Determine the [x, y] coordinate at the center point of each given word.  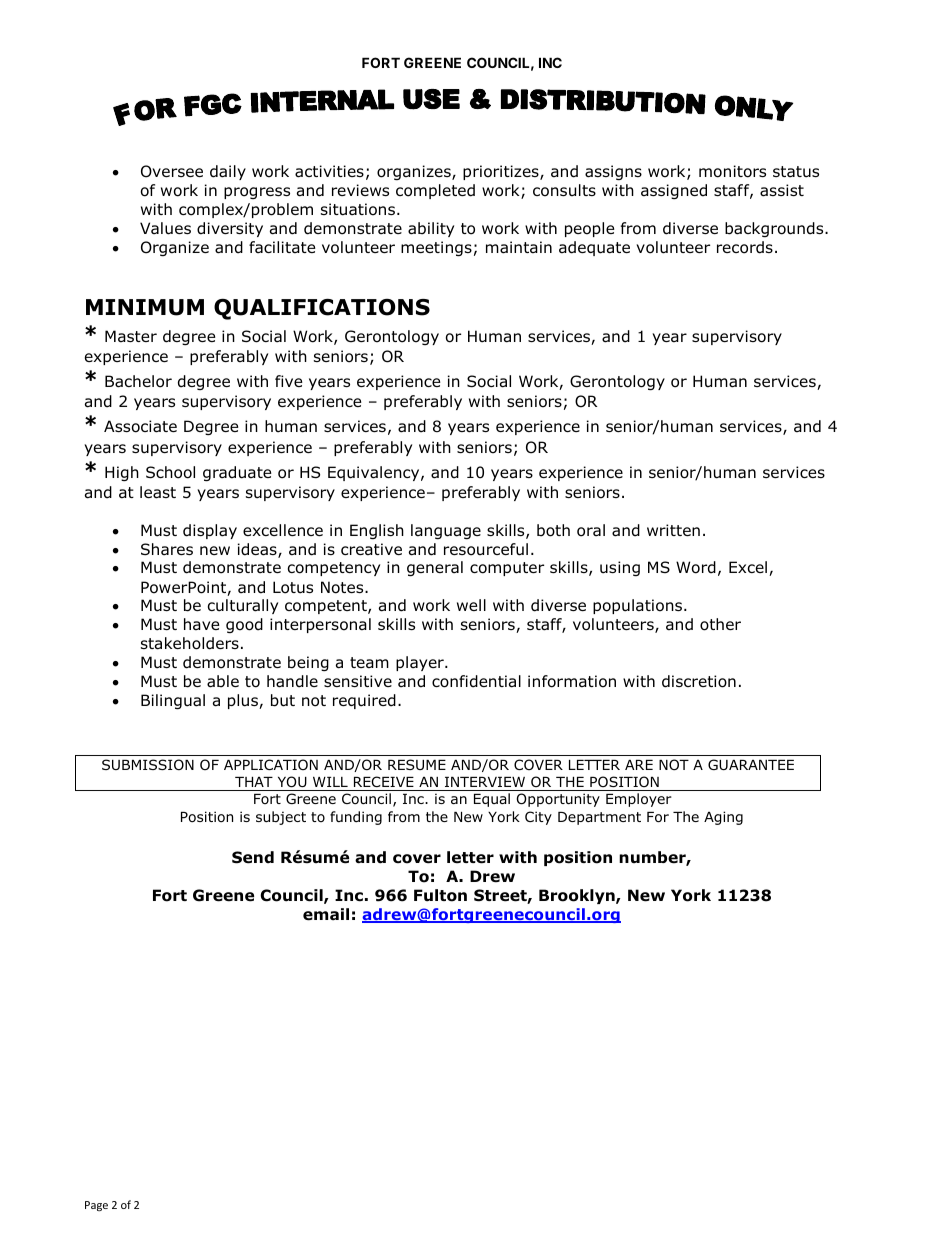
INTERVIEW [485, 782]
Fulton [440, 895]
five [289, 381]
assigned [674, 191]
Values [165, 228]
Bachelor [138, 381]
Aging [723, 818]
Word [696, 567]
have [202, 624]
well [471, 605]
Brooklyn [578, 896]
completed [435, 191]
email [326, 914]
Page [96, 1206]
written [673, 530]
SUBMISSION [148, 765]
